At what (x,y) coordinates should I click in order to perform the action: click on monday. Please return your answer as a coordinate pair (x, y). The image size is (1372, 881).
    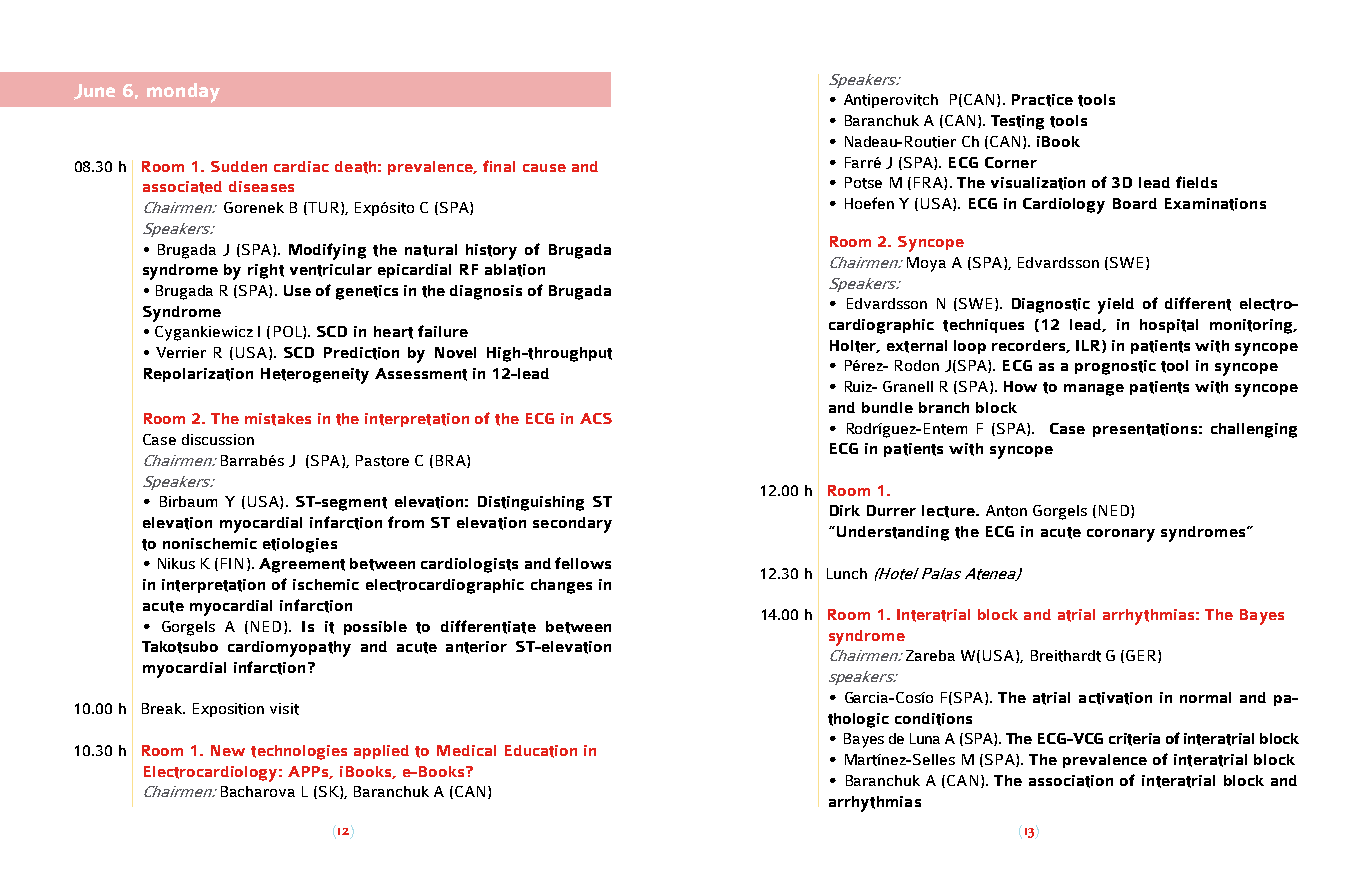
    Looking at the image, I should click on (183, 93).
